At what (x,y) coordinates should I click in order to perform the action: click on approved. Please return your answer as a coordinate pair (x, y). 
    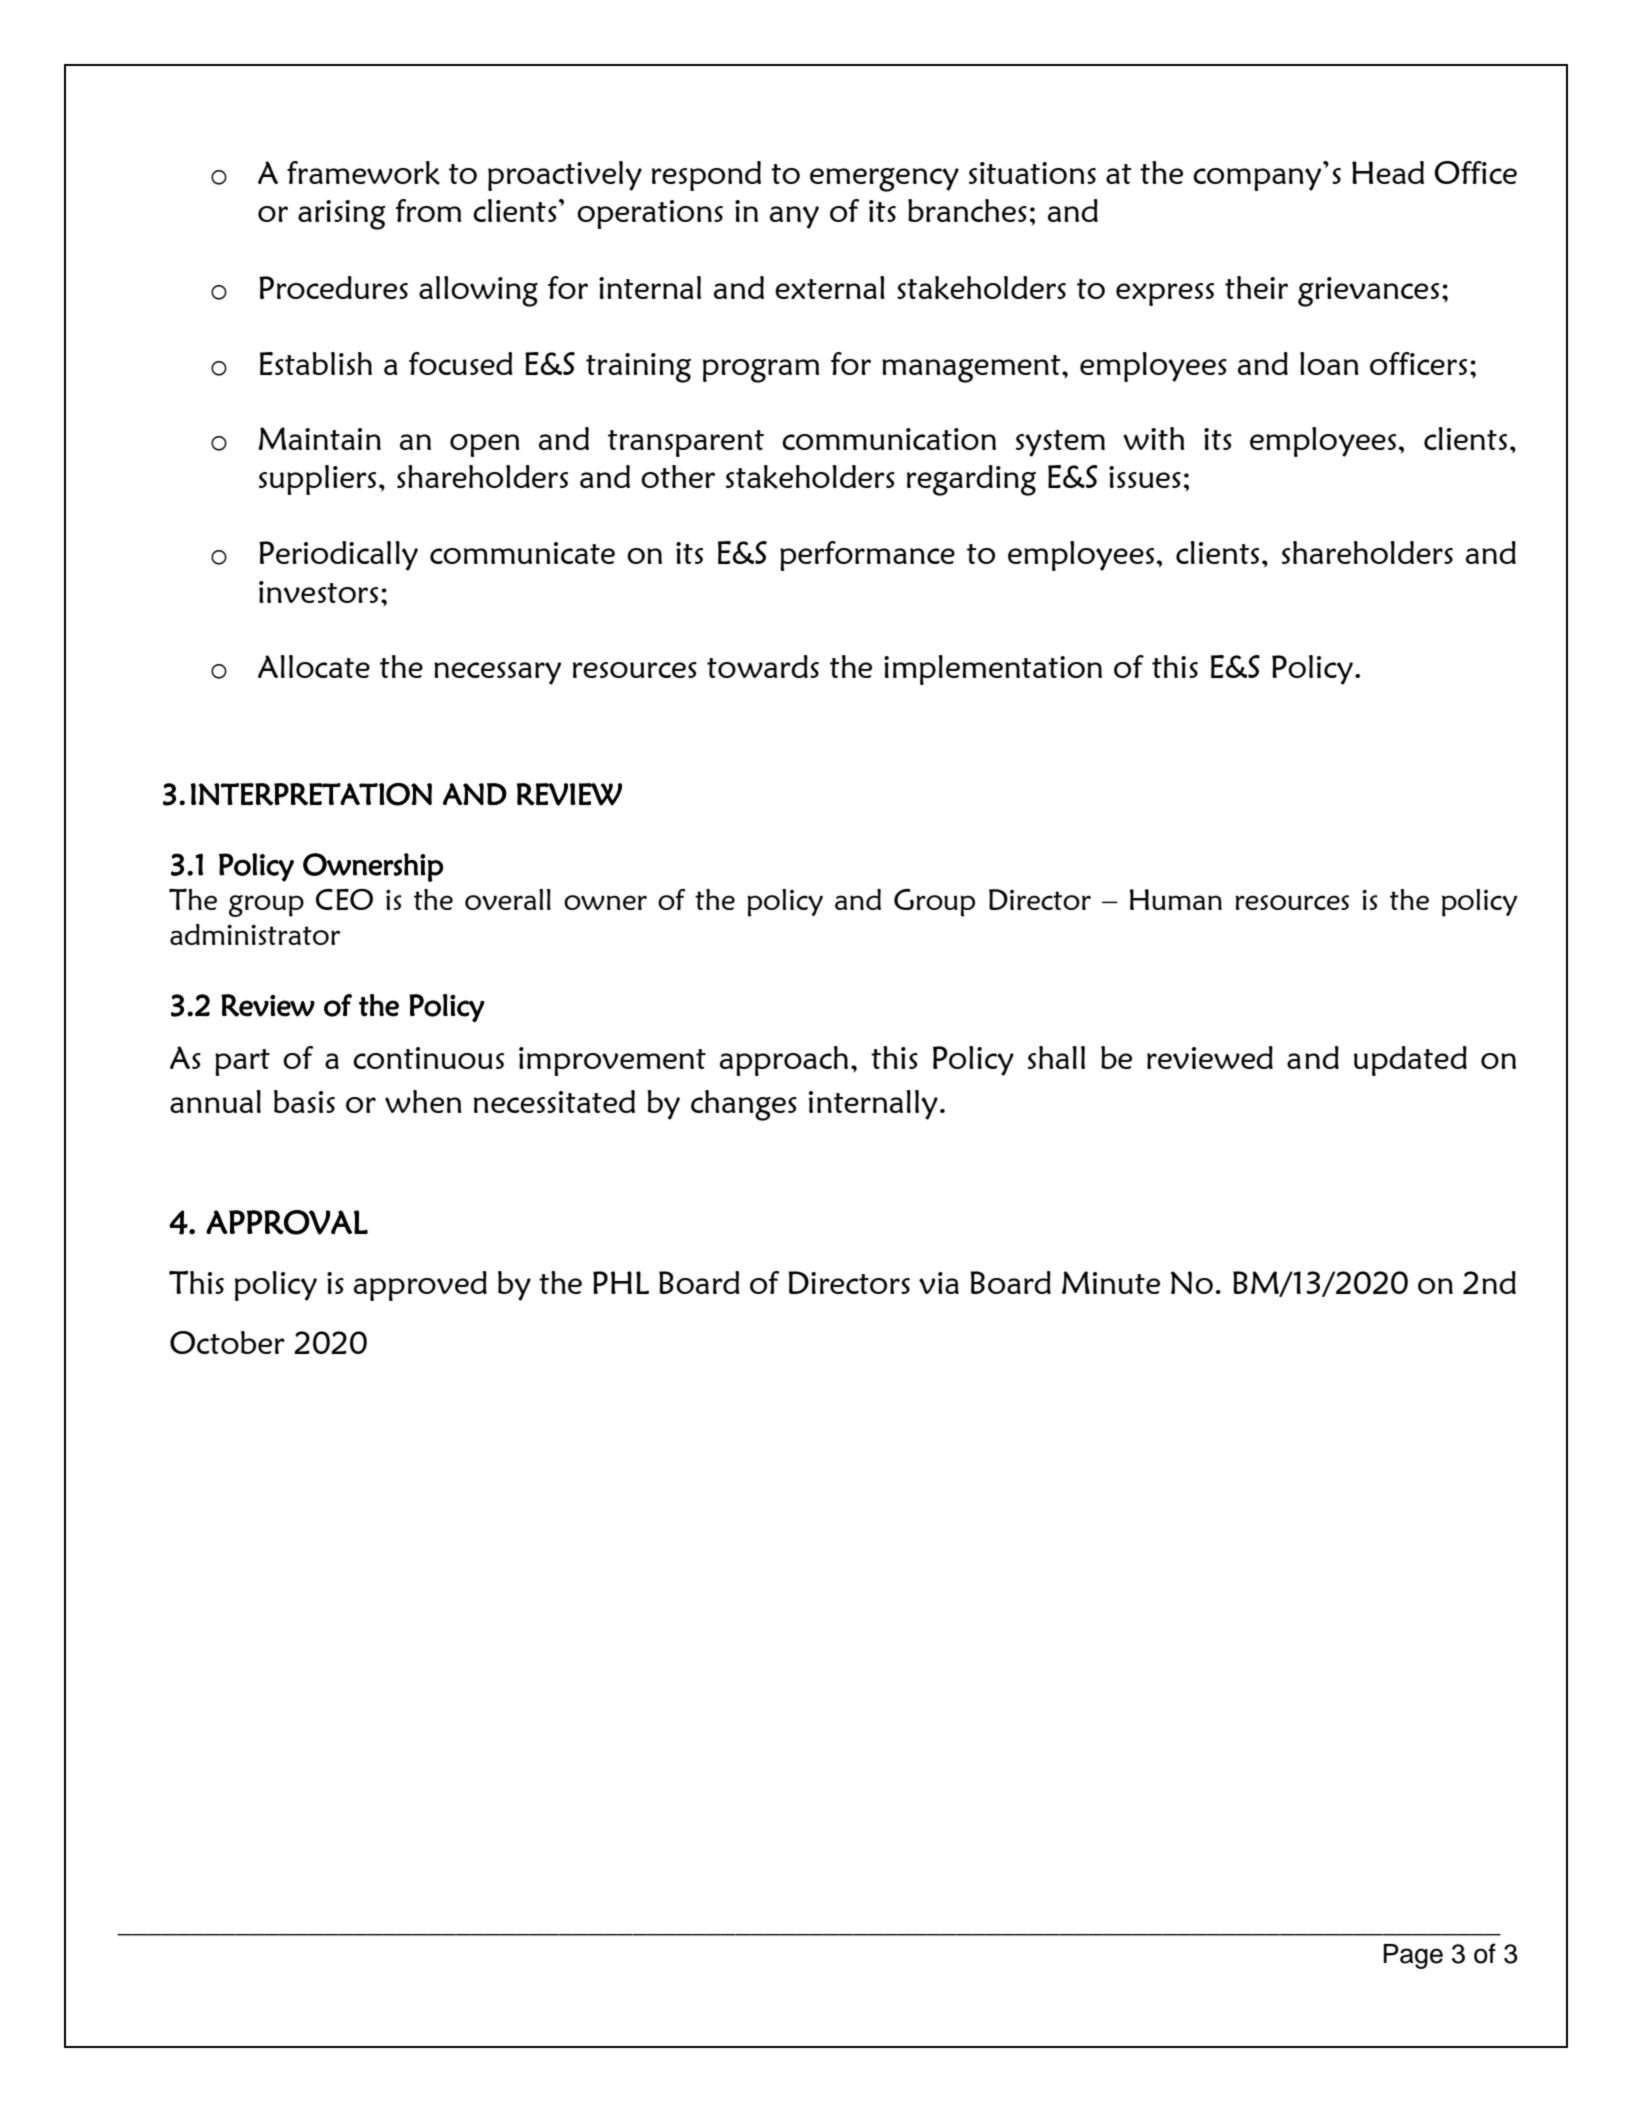
    Looking at the image, I should click on (420, 1286).
